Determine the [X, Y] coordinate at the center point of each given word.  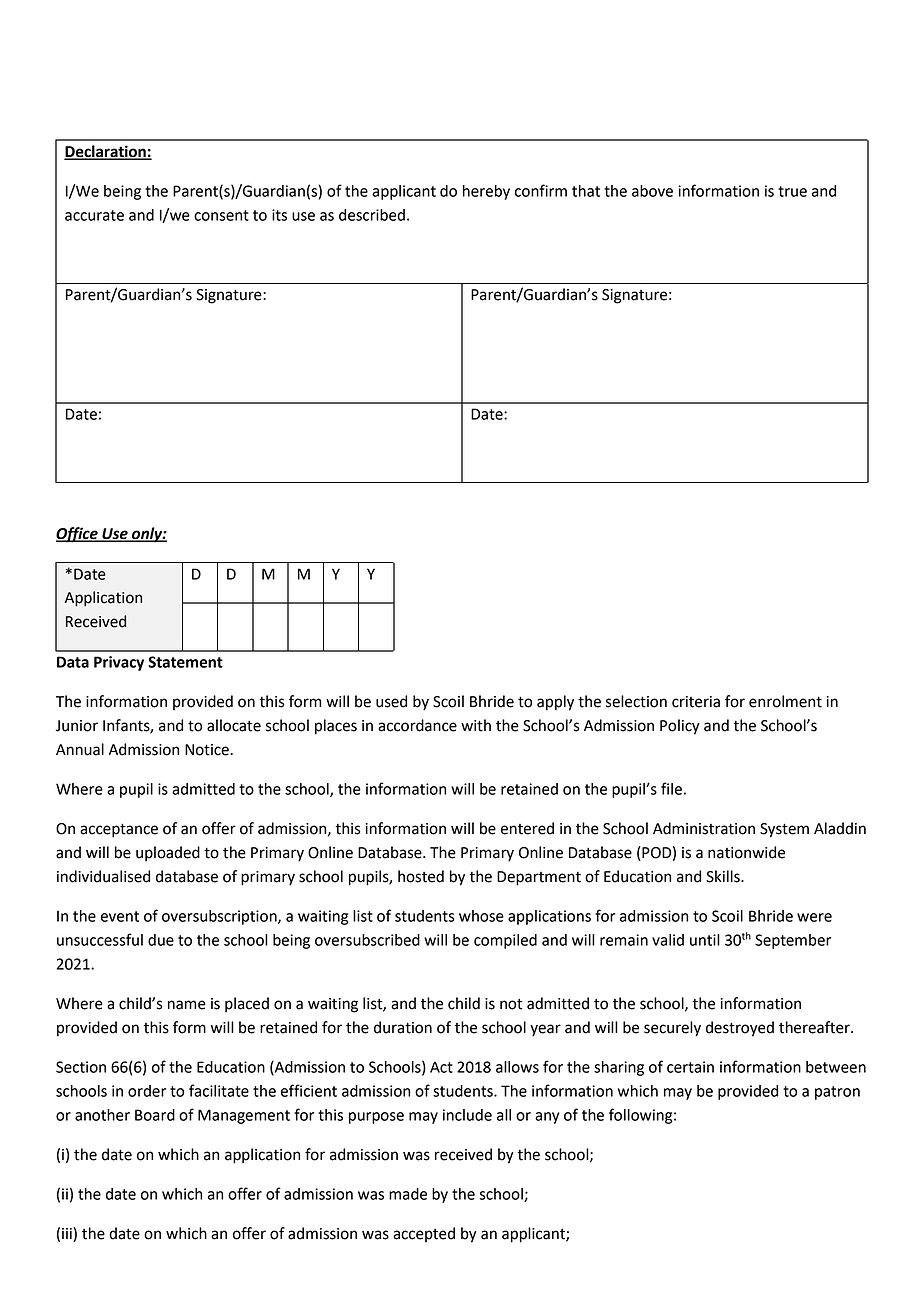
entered [527, 828]
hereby [486, 192]
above [652, 191]
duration [403, 1027]
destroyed [740, 1029]
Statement [185, 662]
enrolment [785, 701]
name [187, 1005]
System [784, 830]
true [792, 191]
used [391, 701]
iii [68, 1234]
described [372, 215]
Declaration [106, 152]
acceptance [119, 830]
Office [78, 535]
